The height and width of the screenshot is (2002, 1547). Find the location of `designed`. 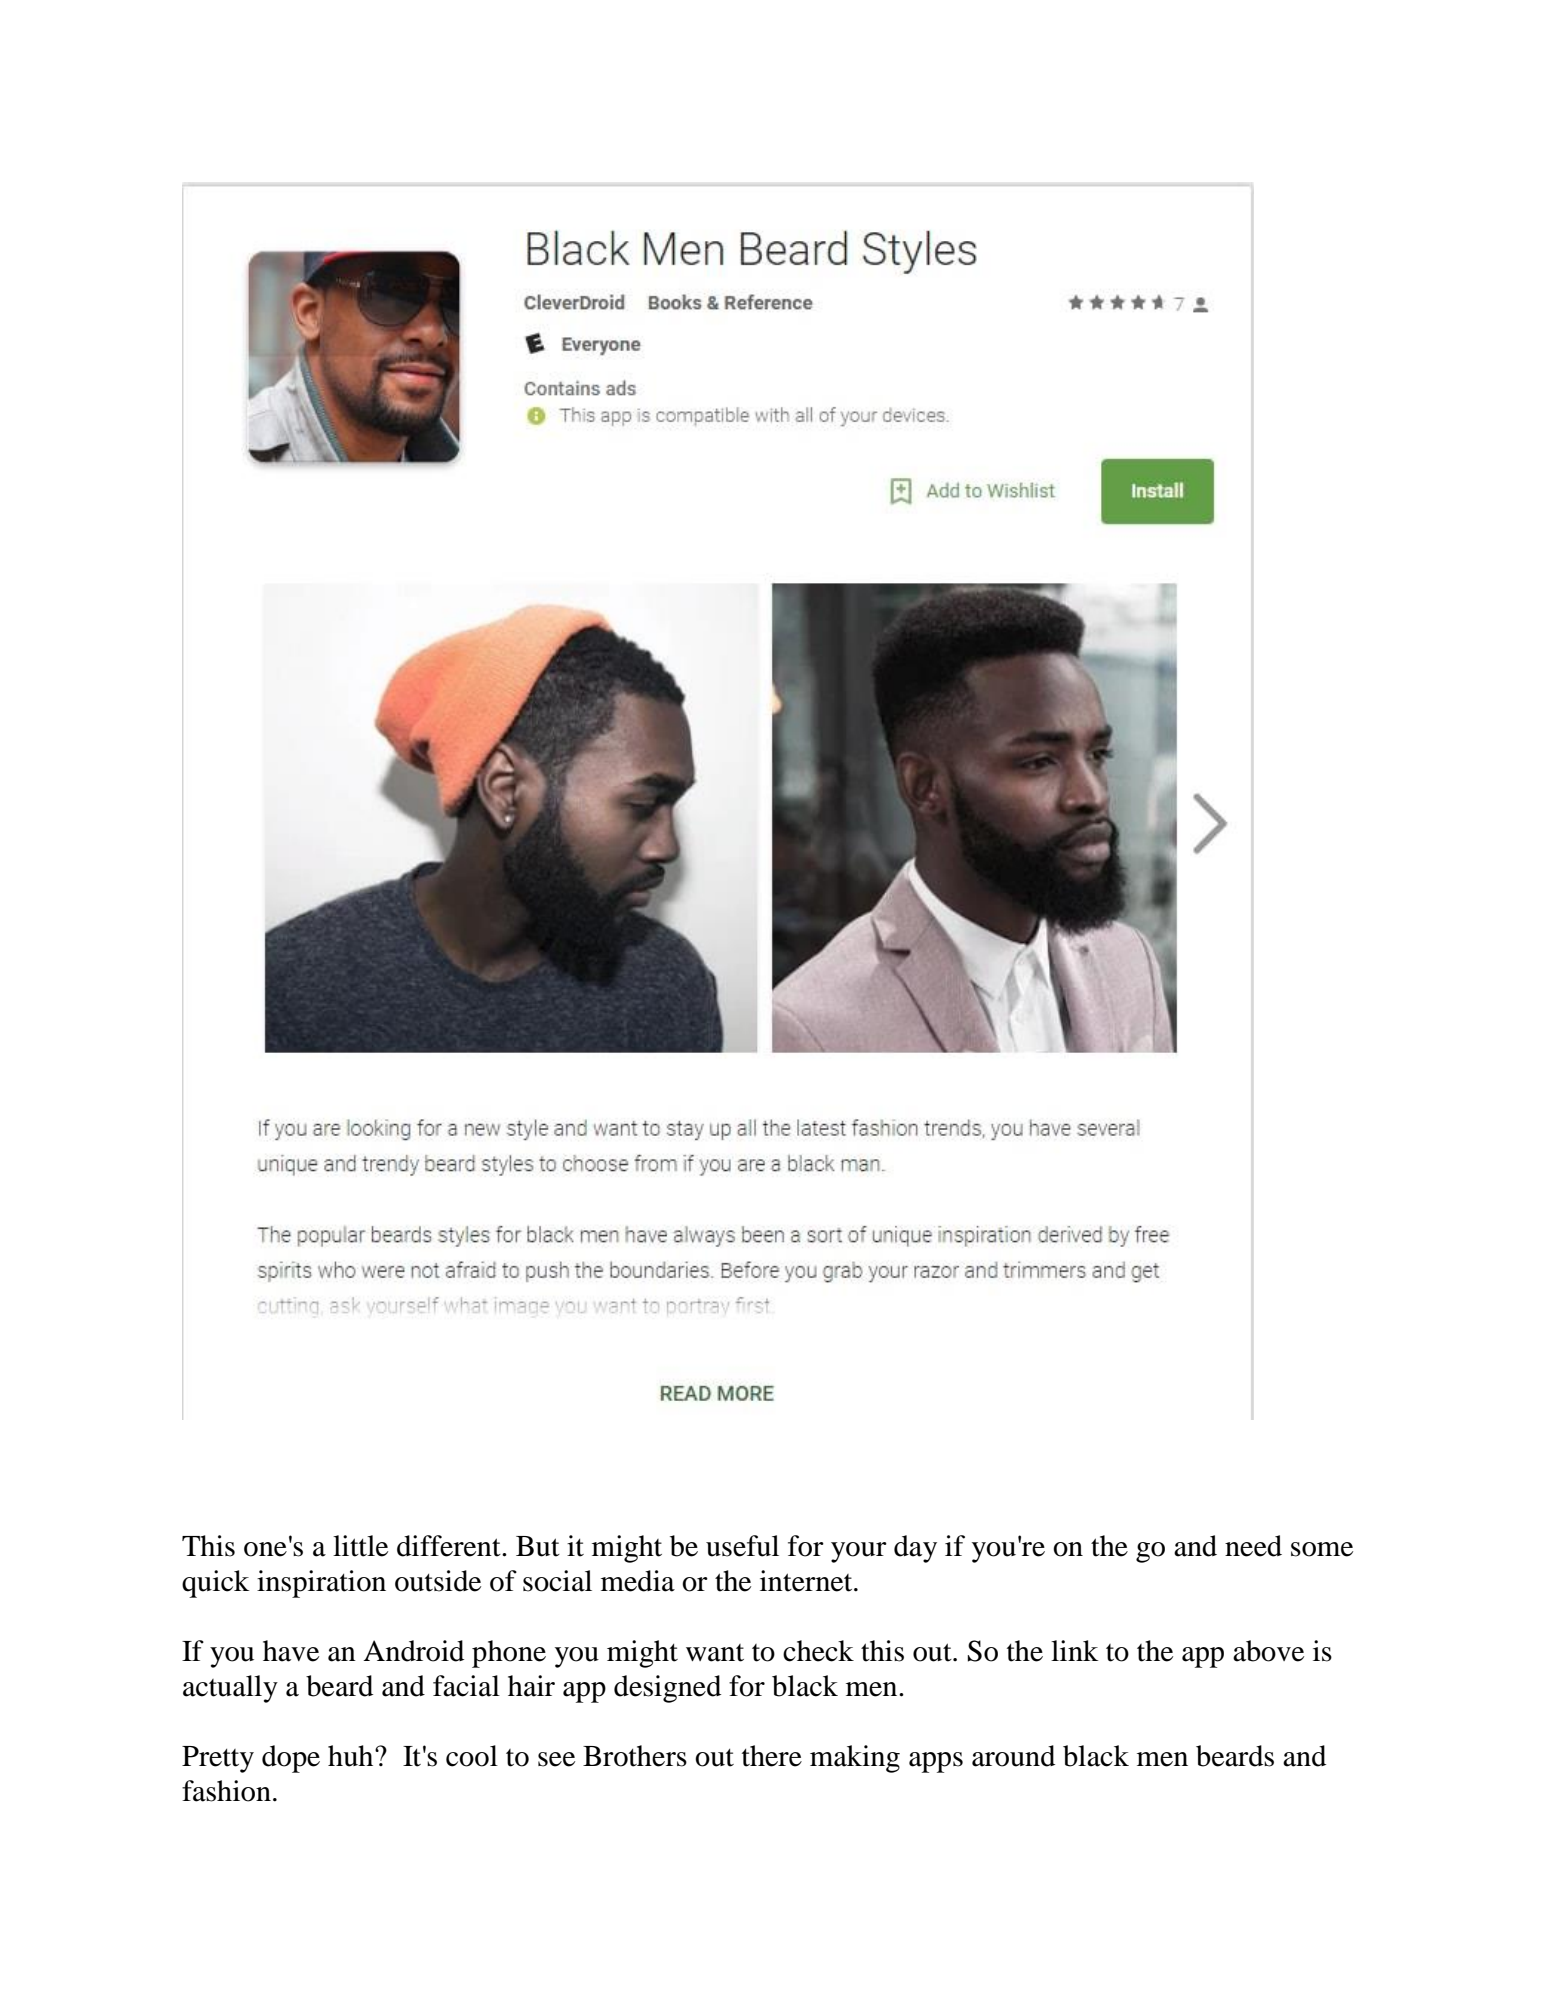

designed is located at coordinates (667, 1689).
